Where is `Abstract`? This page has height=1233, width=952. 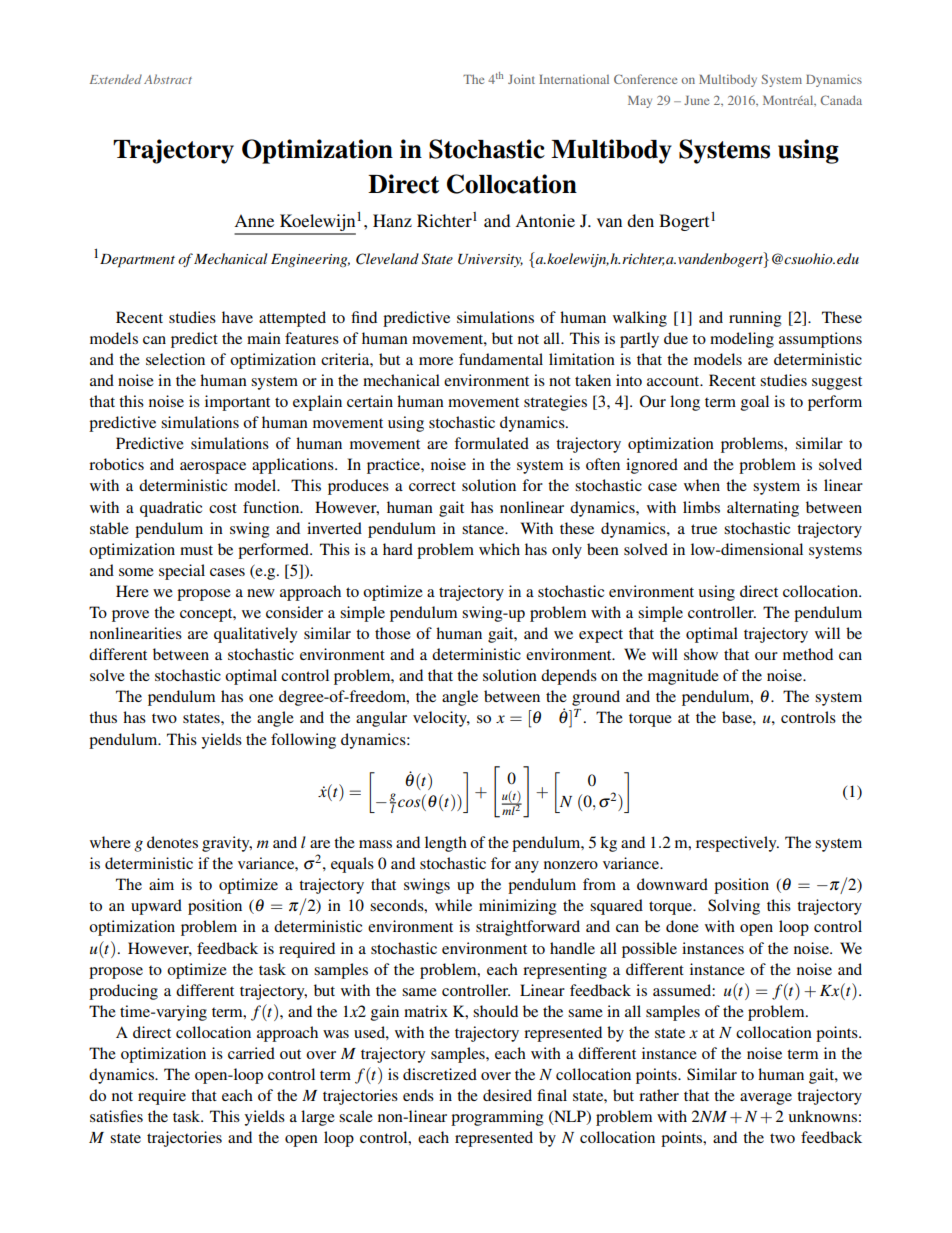 Abstract is located at coordinates (168, 79).
